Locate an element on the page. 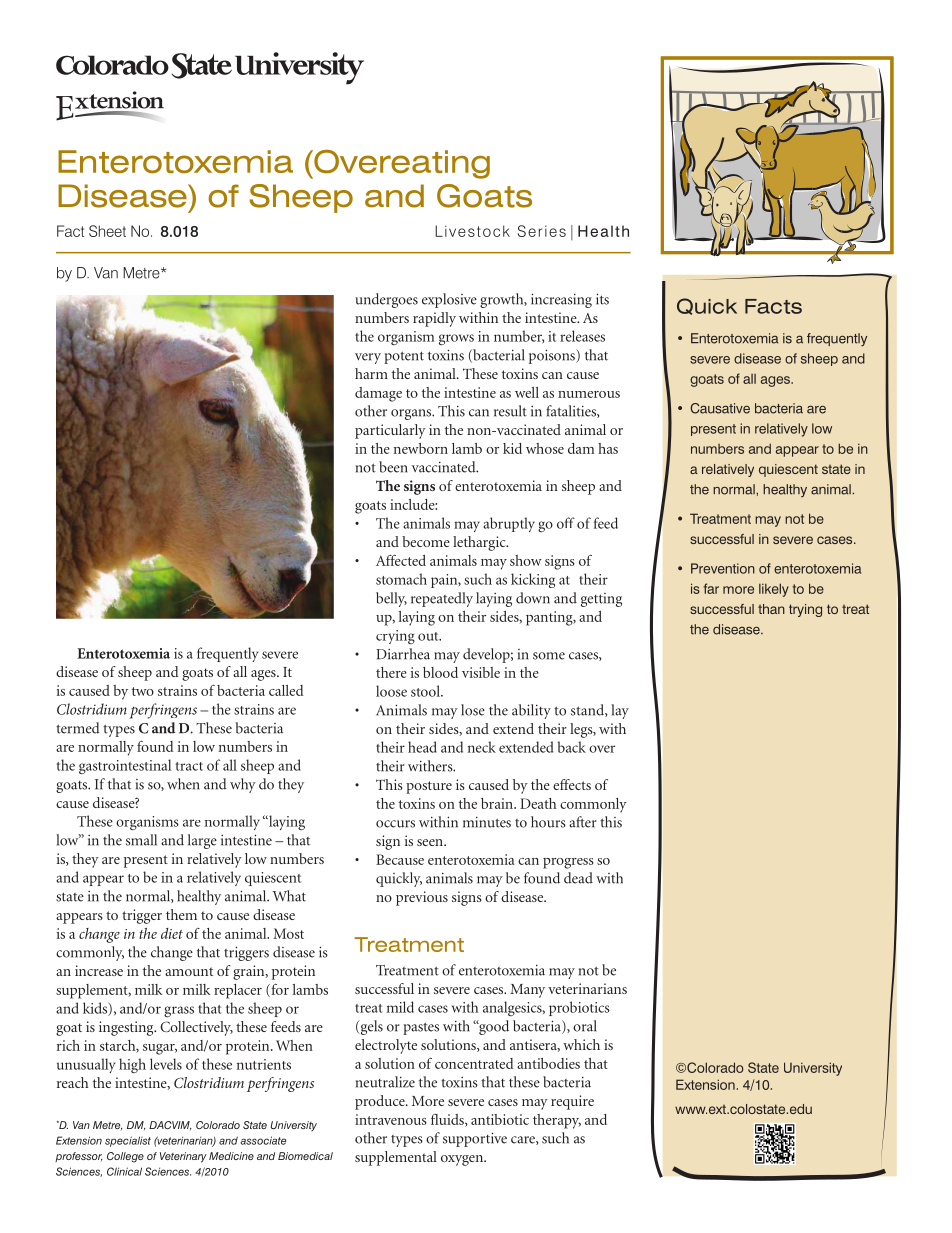 The image size is (952, 1233). require is located at coordinates (572, 1102).
